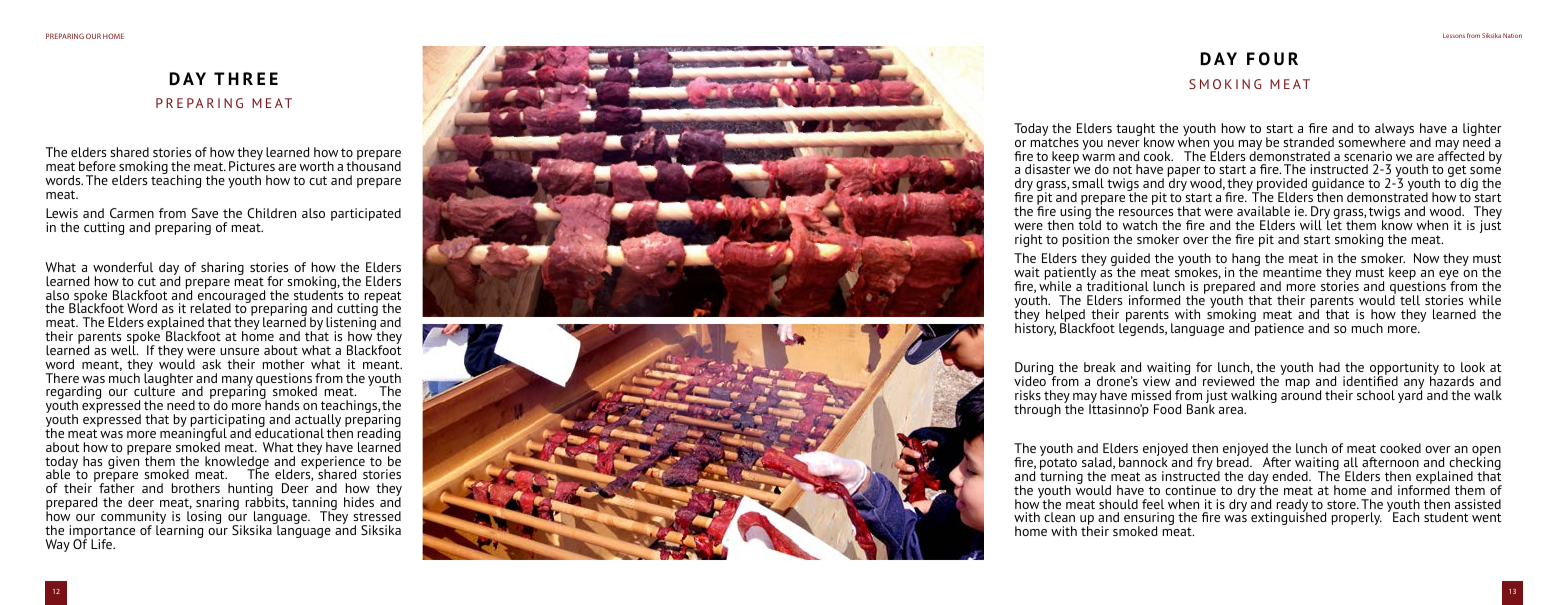 The image size is (1568, 605). I want to click on patiently, so click(1070, 275).
